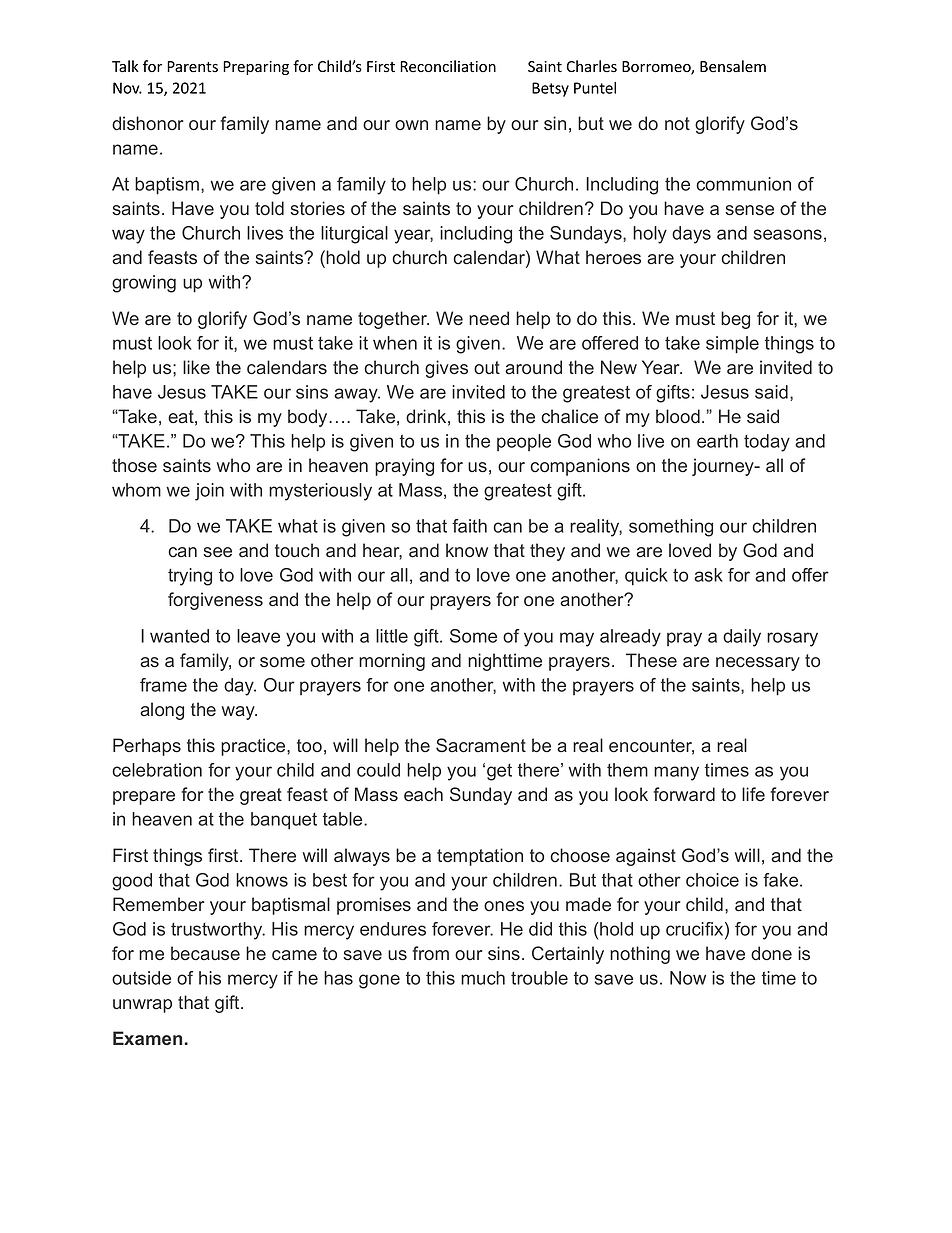 The height and width of the screenshot is (1233, 952). What do you see at coordinates (217, 552) in the screenshot?
I see `see` at bounding box center [217, 552].
